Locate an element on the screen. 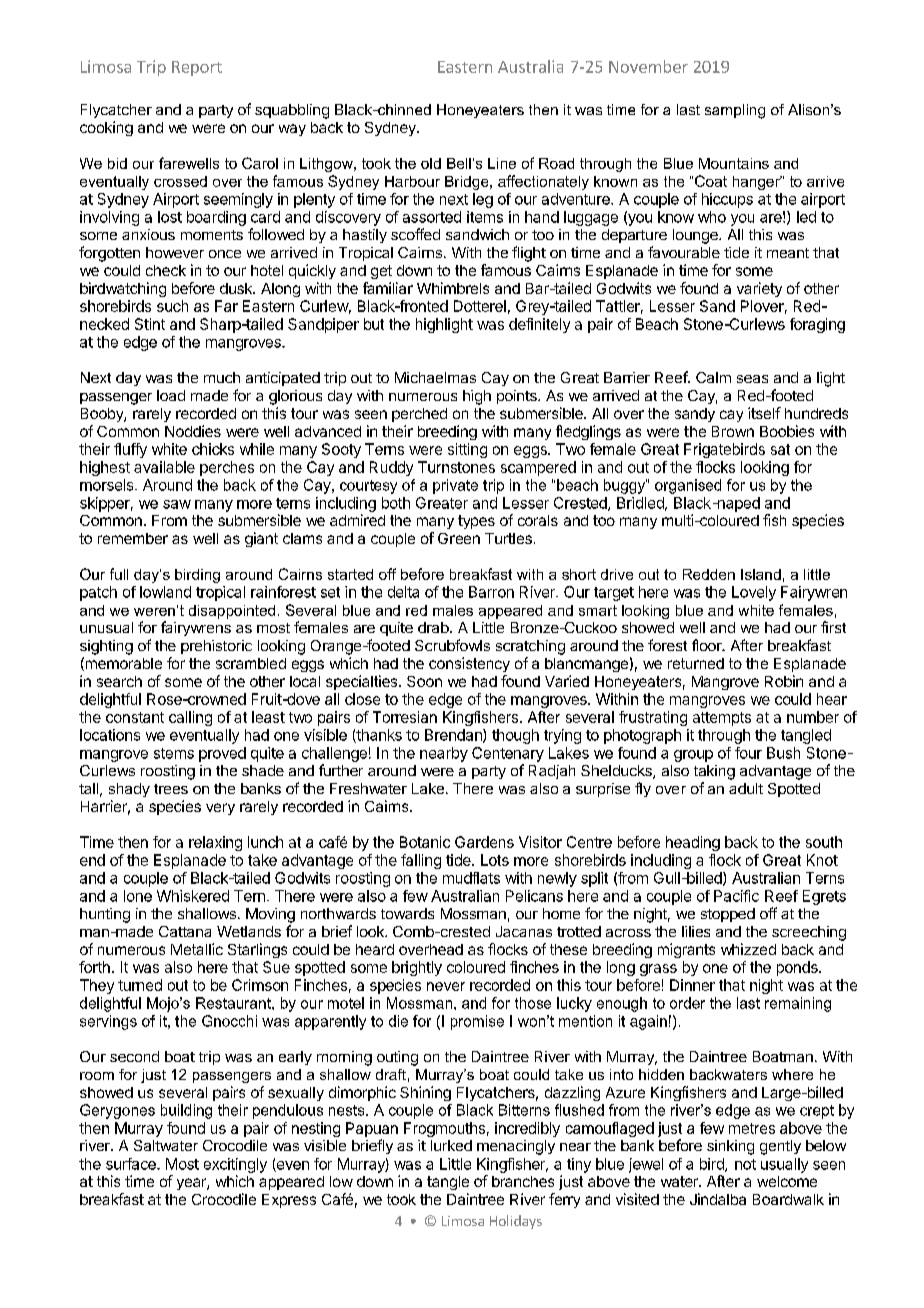 The width and height of the screenshot is (924, 1308). seas is located at coordinates (752, 379).
